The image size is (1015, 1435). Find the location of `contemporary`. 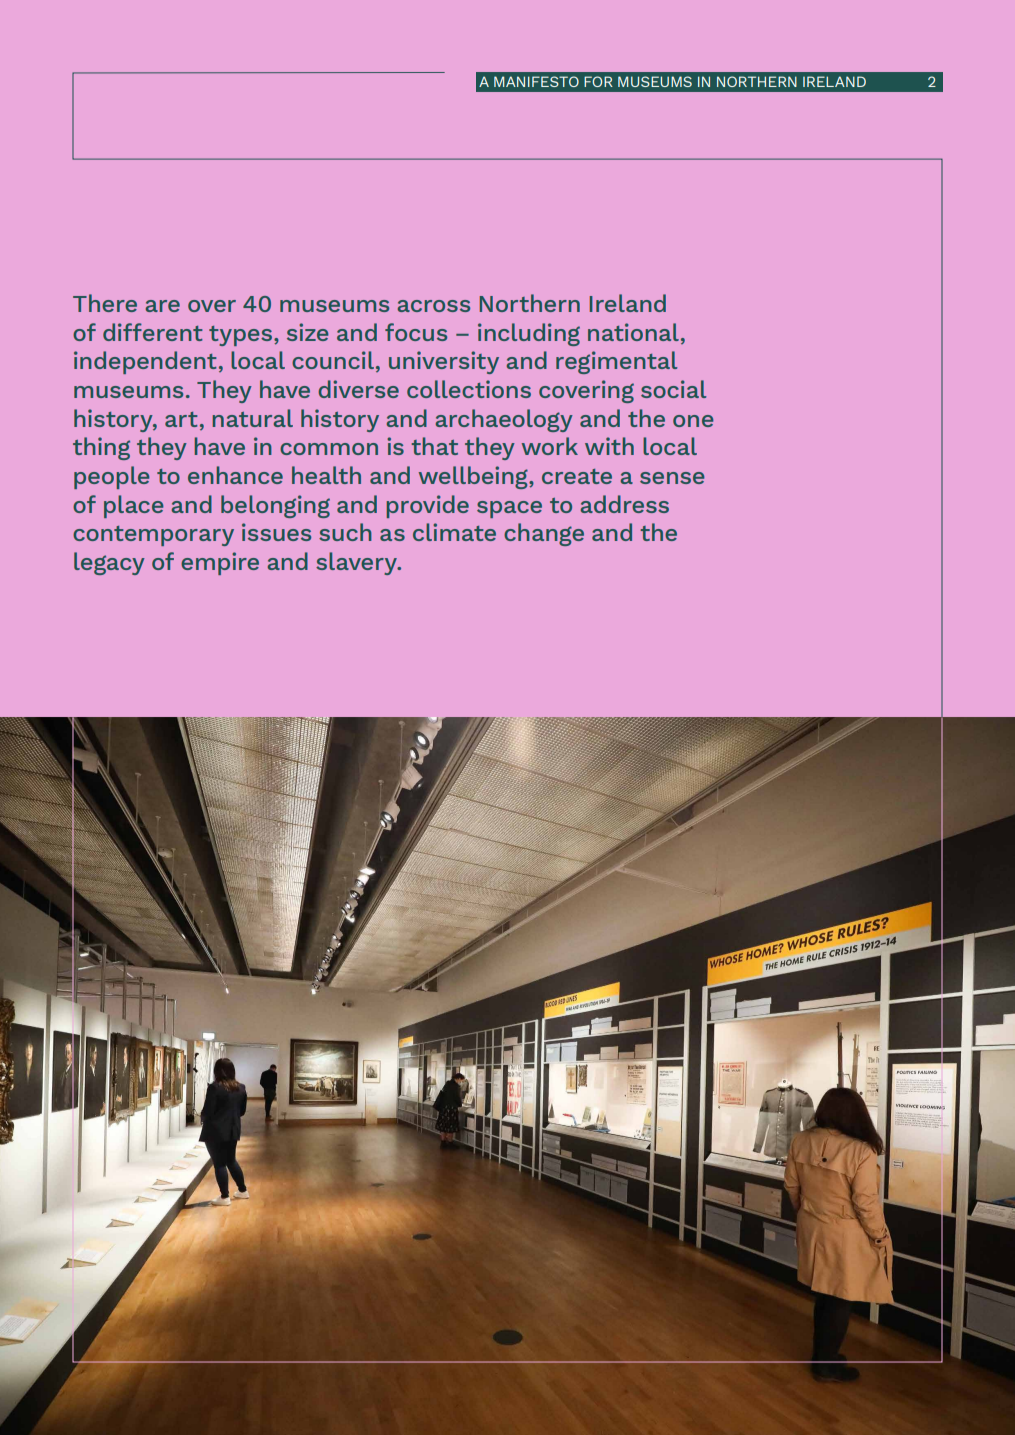

contemporary is located at coordinates (153, 536).
